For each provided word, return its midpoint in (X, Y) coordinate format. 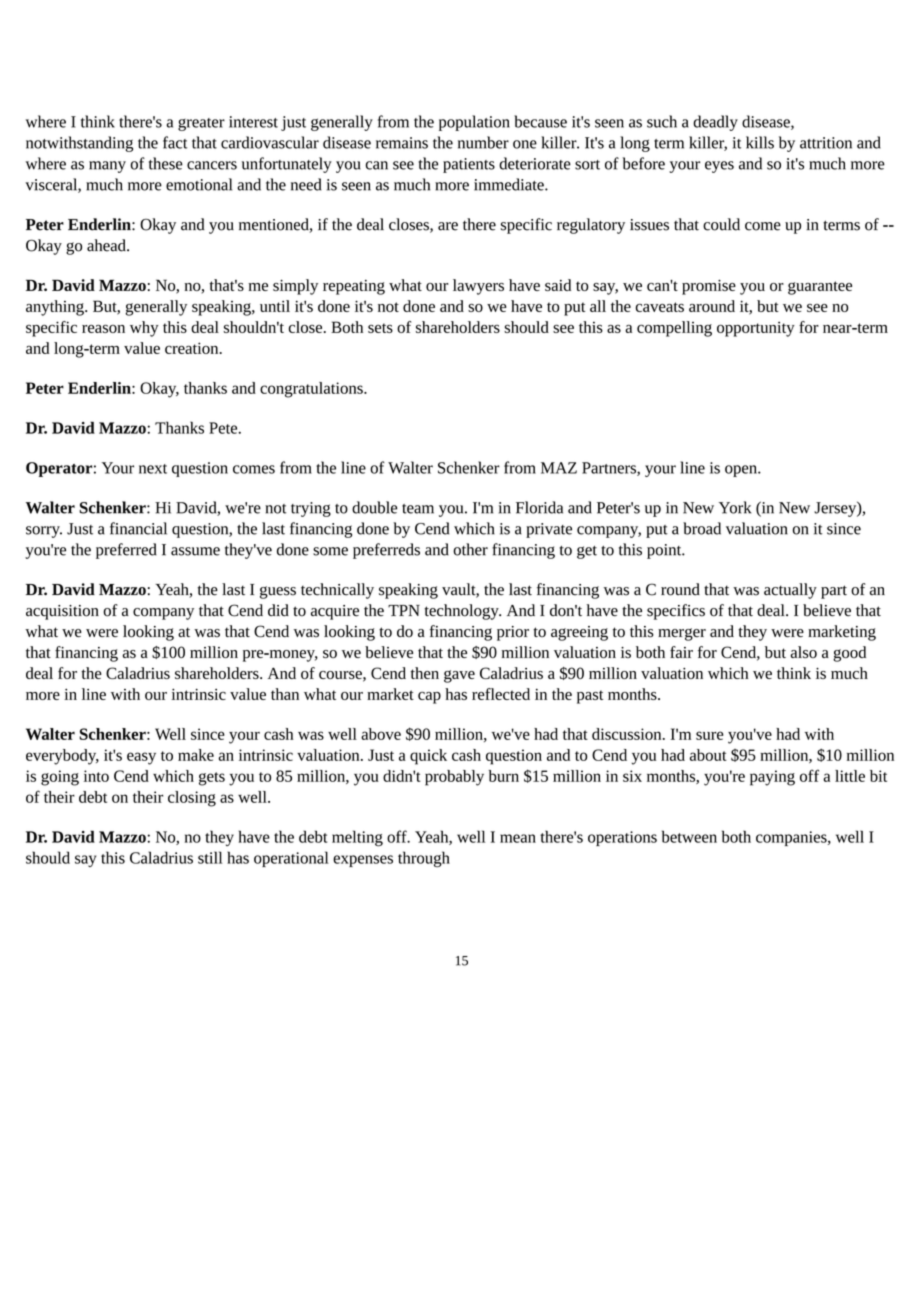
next (153, 469)
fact (175, 142)
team (418, 509)
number (483, 142)
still (210, 857)
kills (760, 142)
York (735, 507)
